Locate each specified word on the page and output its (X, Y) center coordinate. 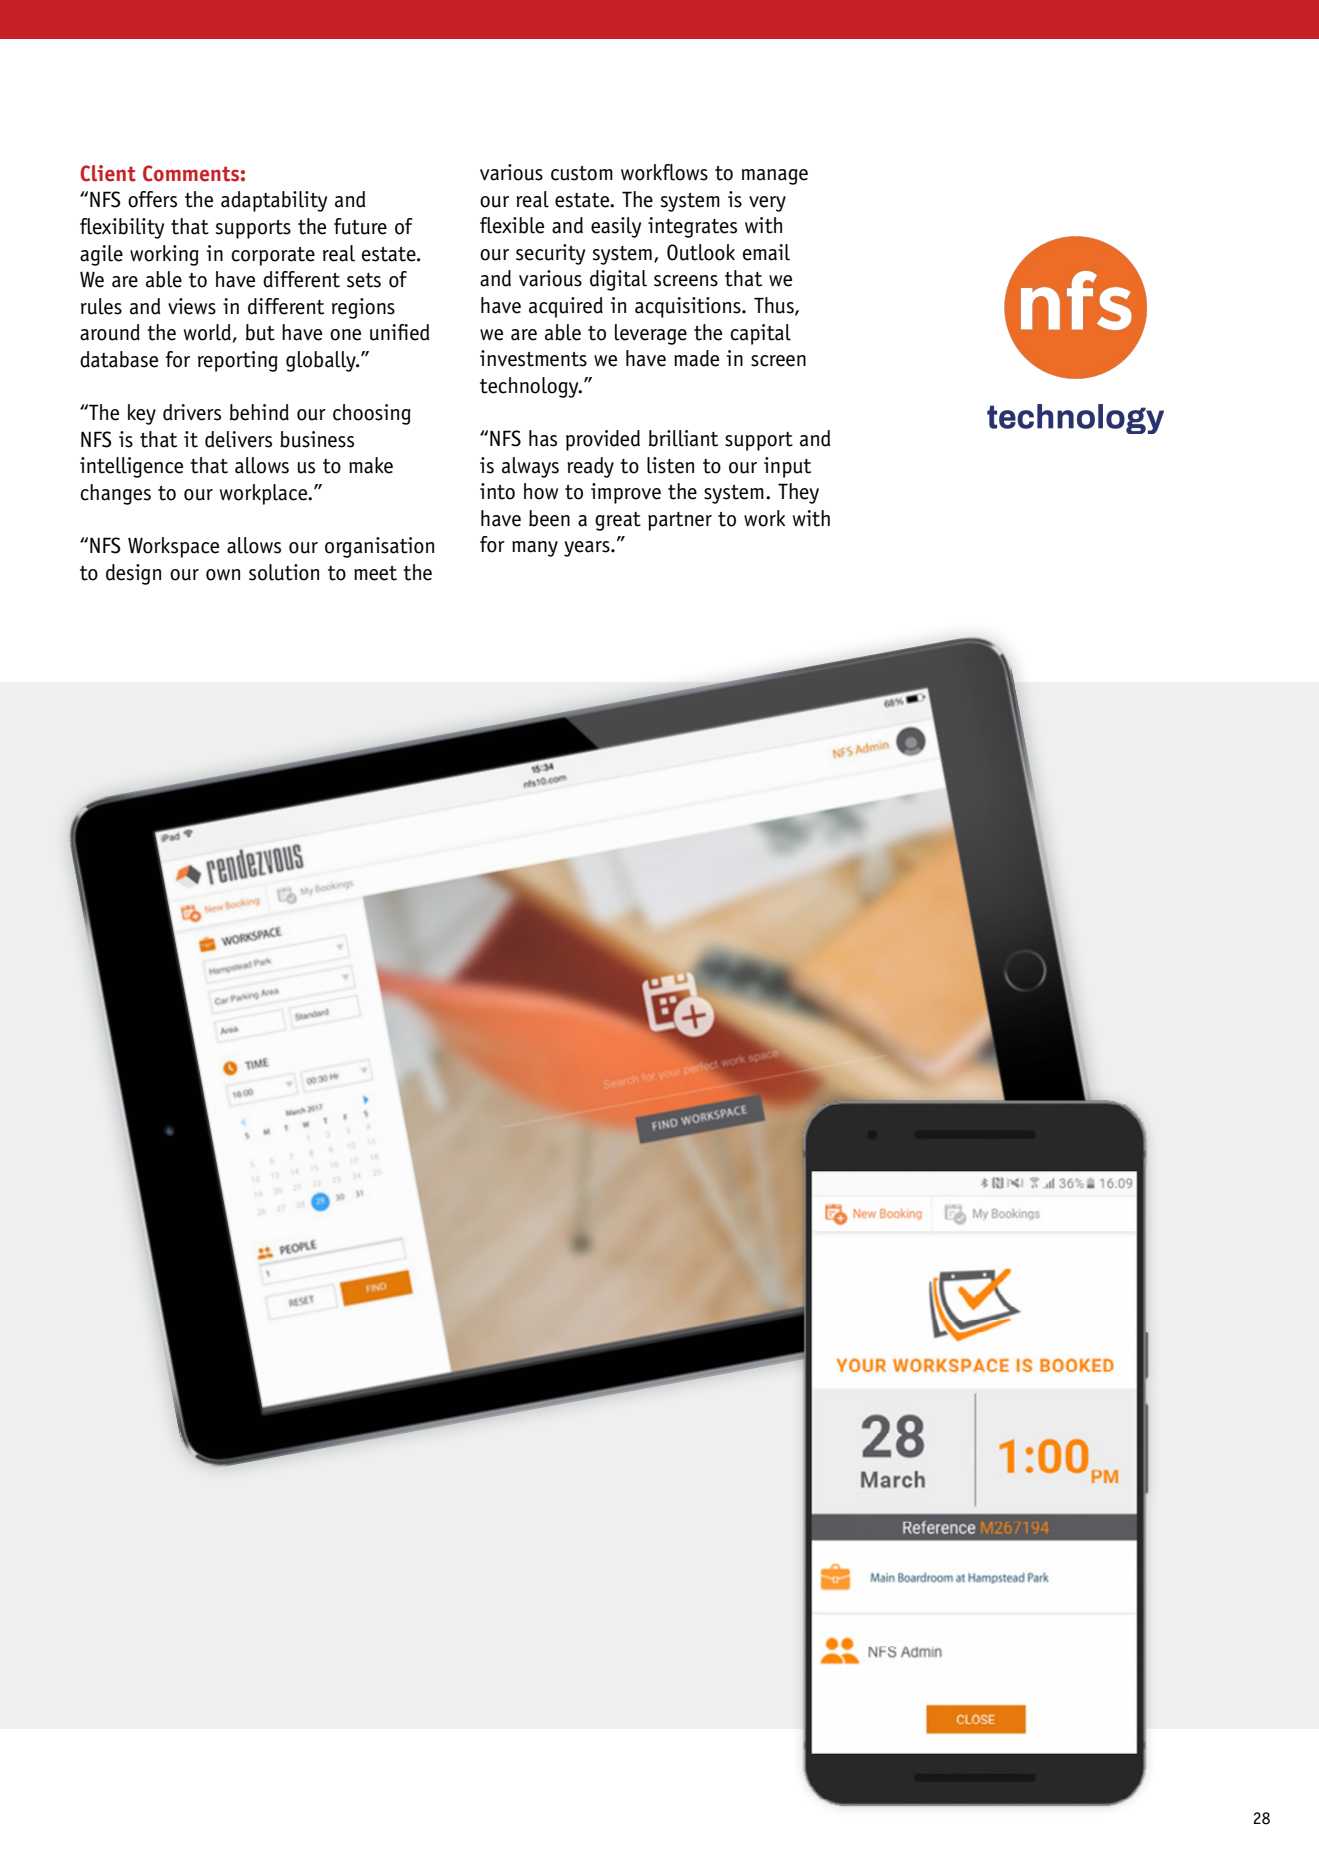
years (588, 549)
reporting (238, 361)
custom (582, 173)
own (223, 575)
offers (152, 199)
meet (375, 573)
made (696, 358)
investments (533, 358)
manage (775, 177)
